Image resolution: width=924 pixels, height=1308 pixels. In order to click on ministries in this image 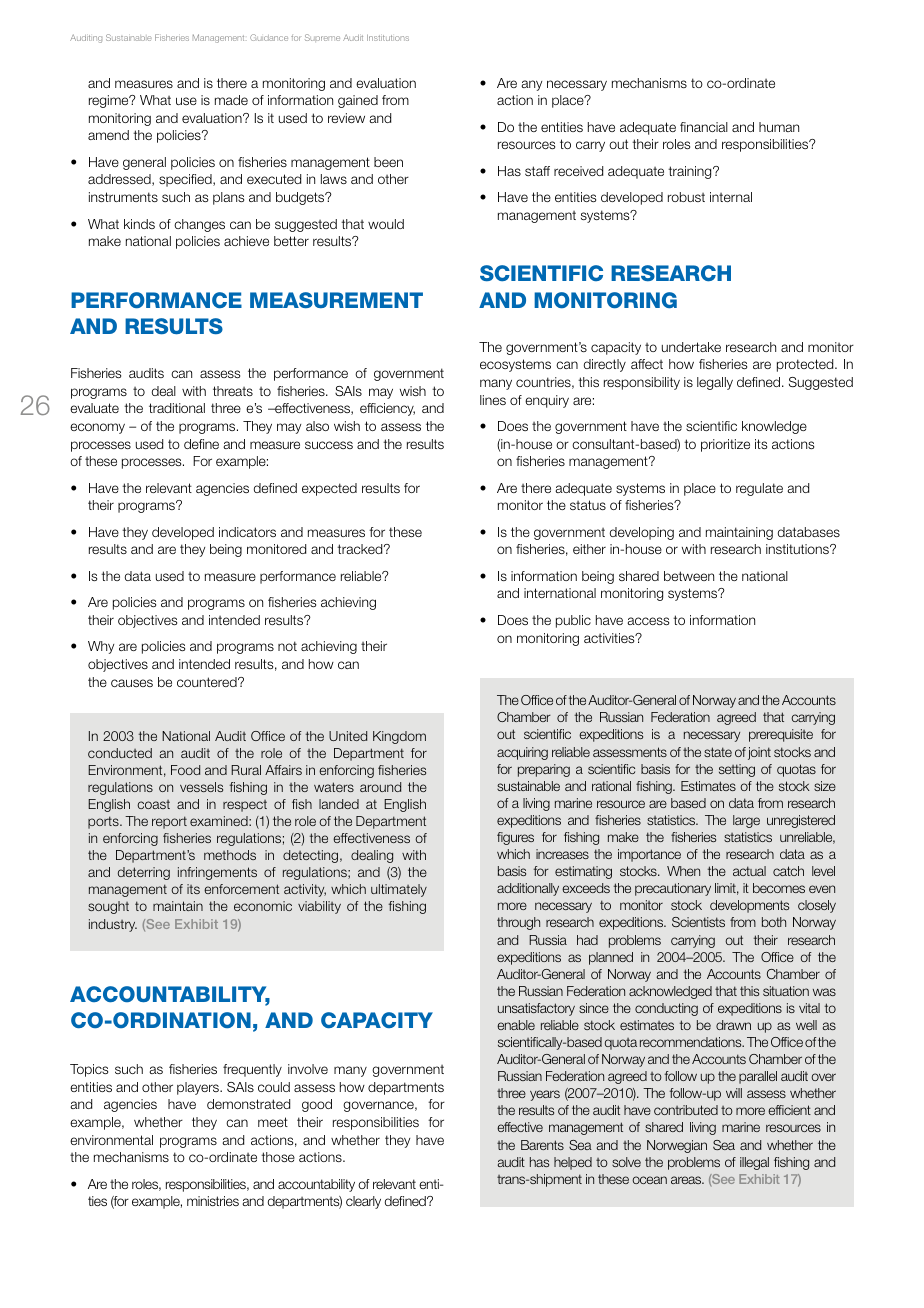, I will do `click(213, 1201)`.
